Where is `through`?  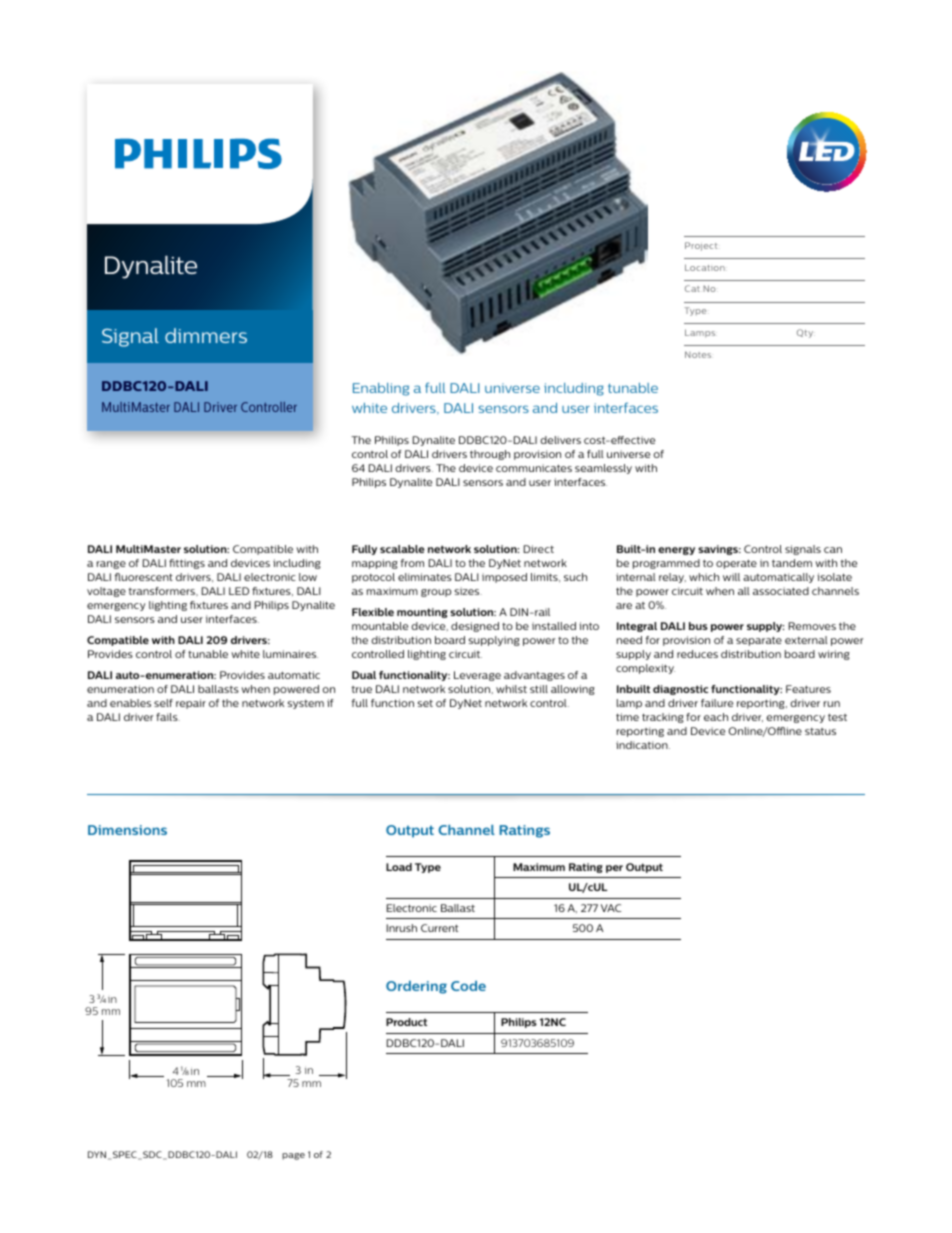
through is located at coordinates (490, 455).
